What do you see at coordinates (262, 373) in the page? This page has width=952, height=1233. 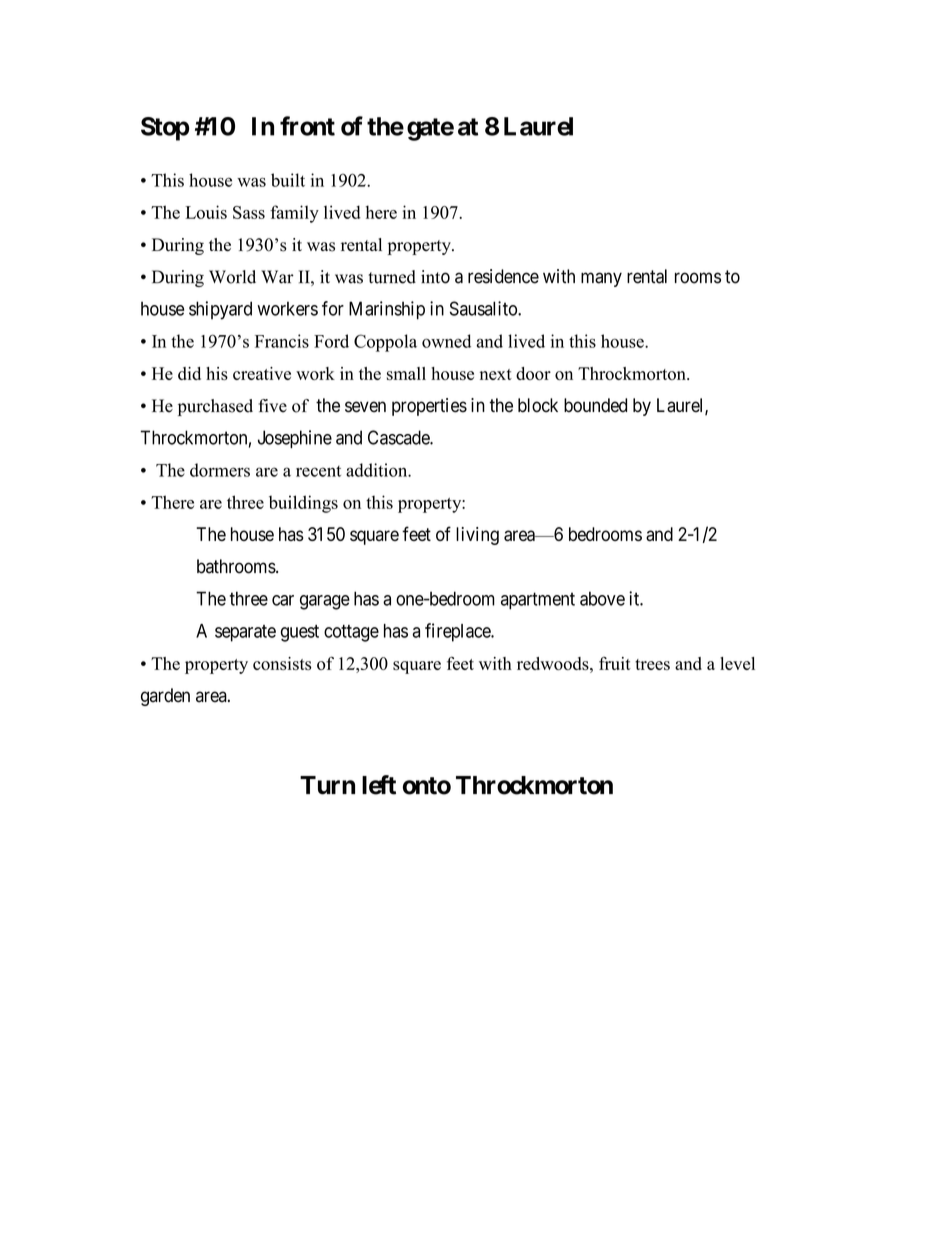 I see `creative` at bounding box center [262, 373].
